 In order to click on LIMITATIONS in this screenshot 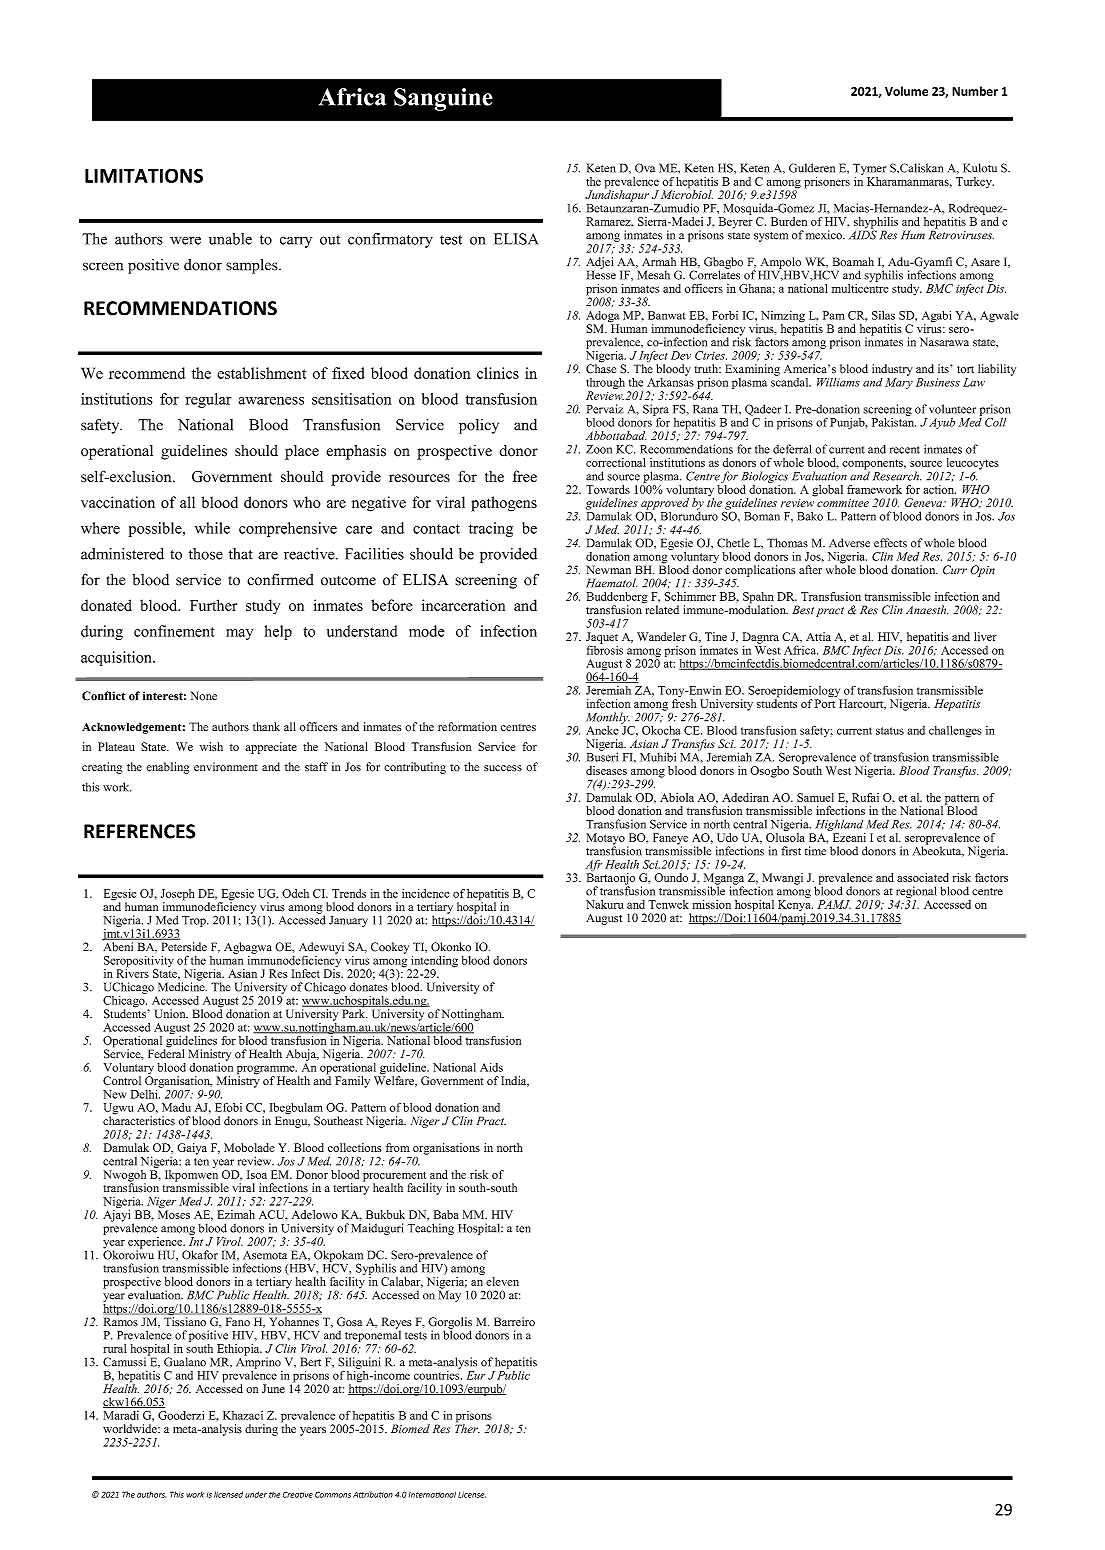, I will do `click(144, 175)`.
